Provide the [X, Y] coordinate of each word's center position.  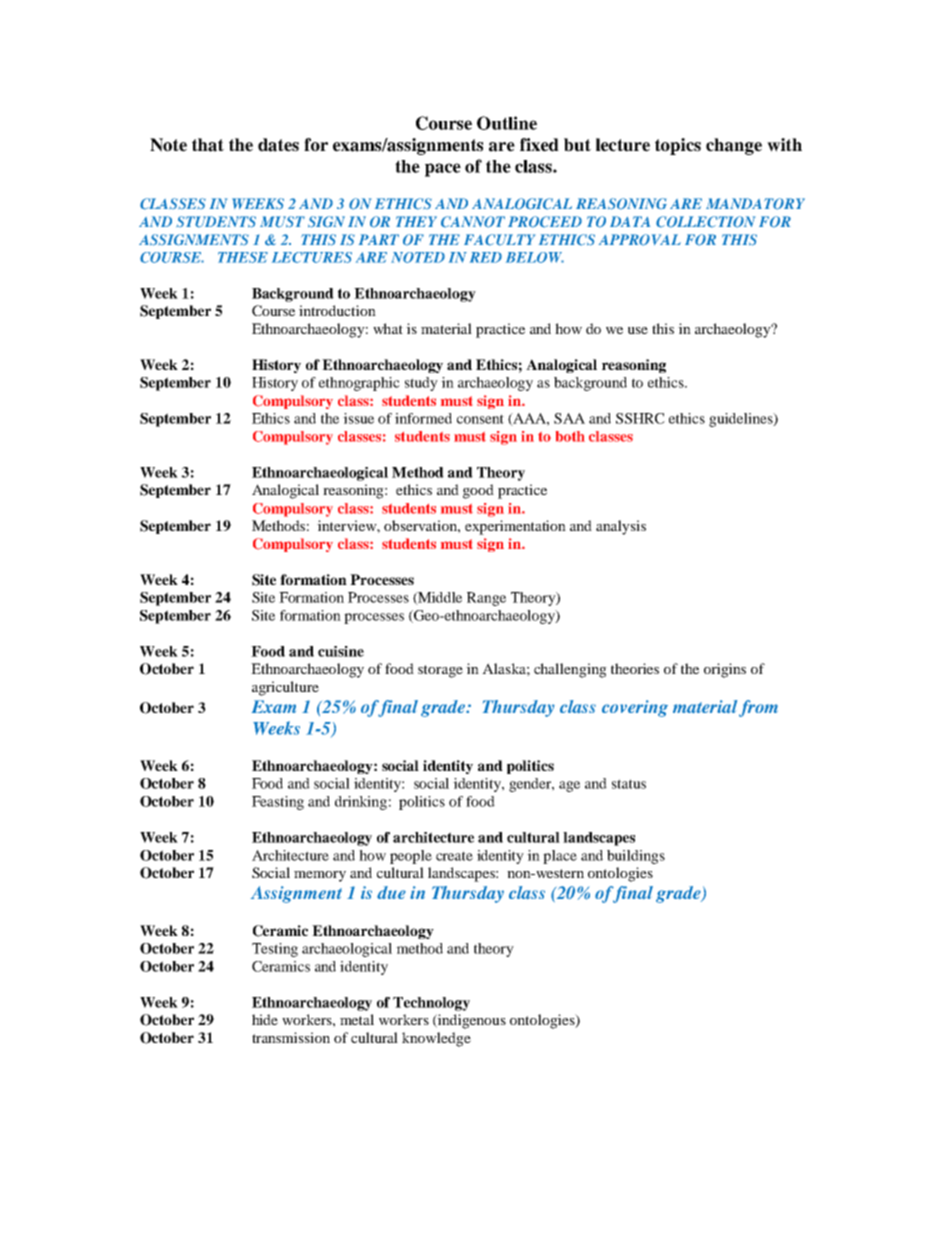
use [638, 330]
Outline [507, 123]
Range [486, 599]
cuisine [341, 651]
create [454, 856]
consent [480, 419]
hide [265, 1019]
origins [725, 670]
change [734, 146]
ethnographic [359, 384]
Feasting [278, 803]
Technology [431, 1004]
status [629, 784]
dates [278, 145]
